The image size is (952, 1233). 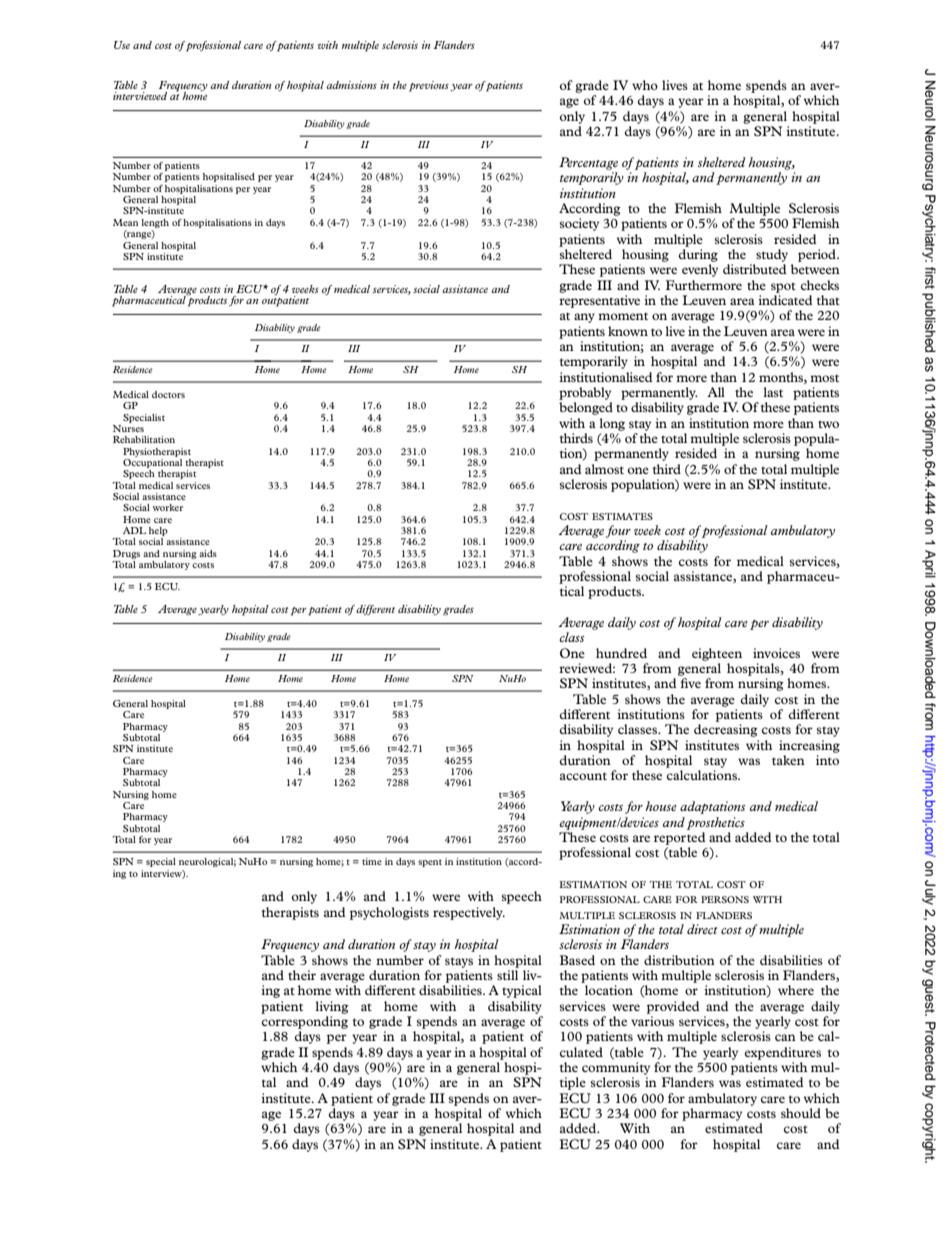 I want to click on decreasing, so click(x=726, y=730).
